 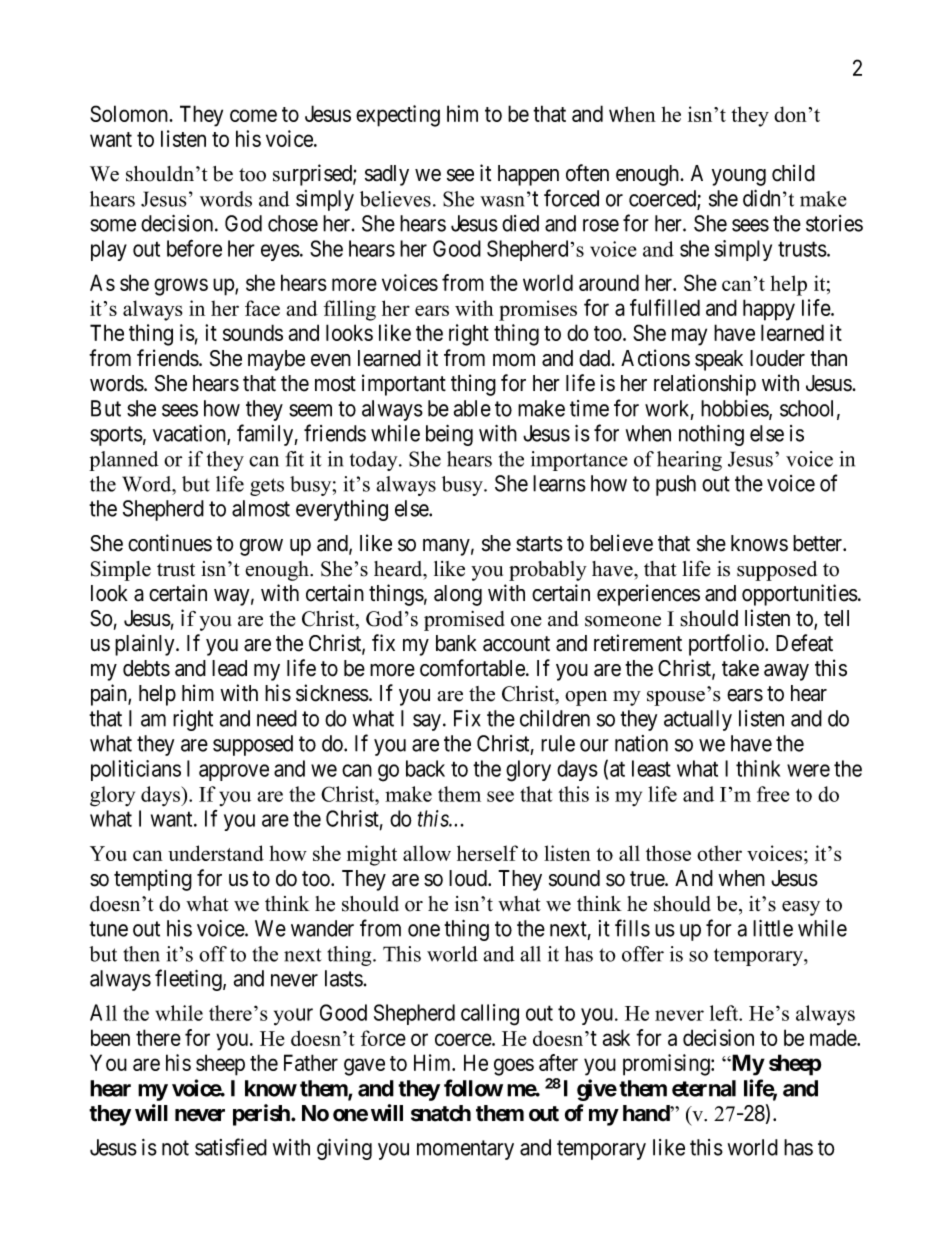 I want to click on happen, so click(x=528, y=175).
